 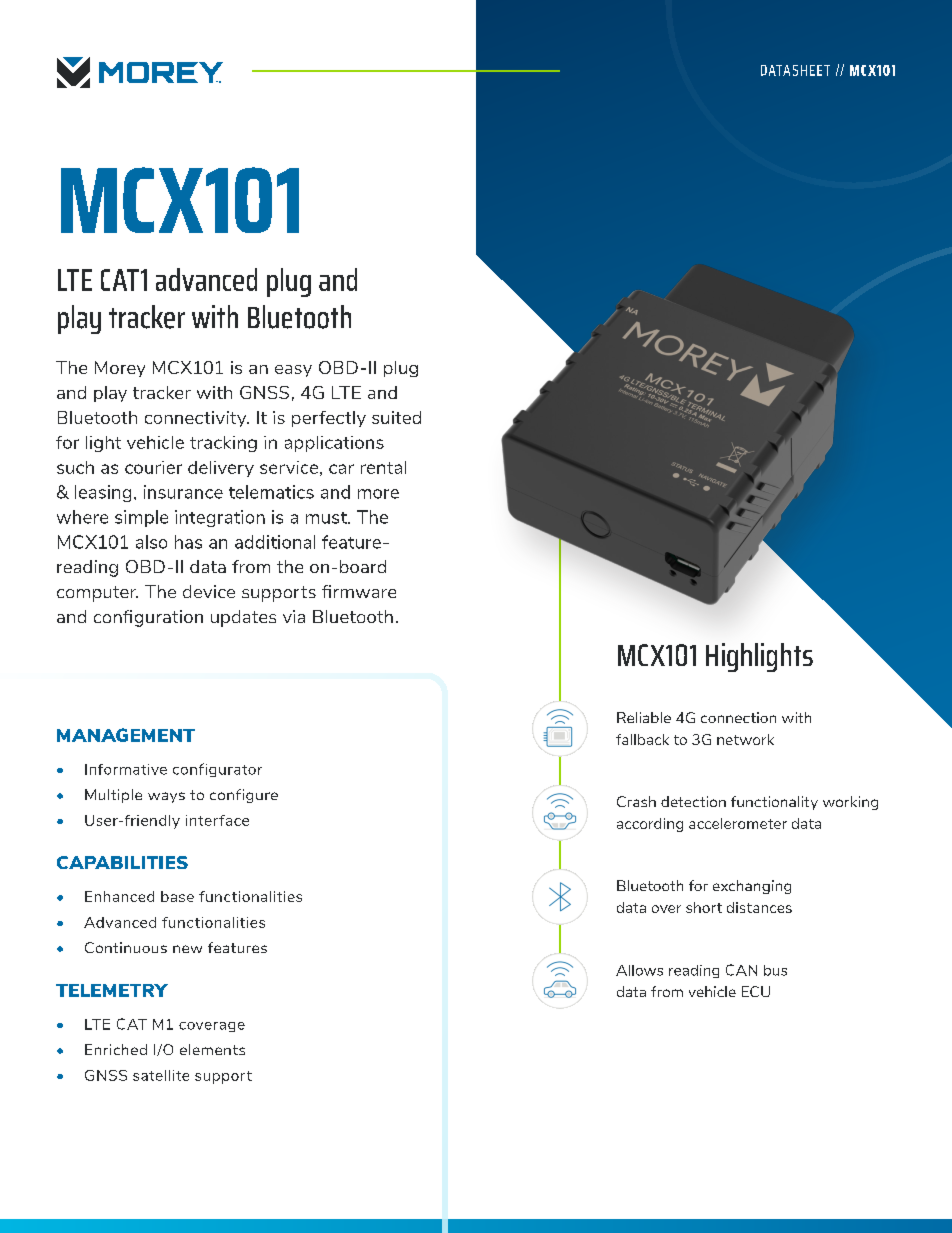 I want to click on elements, so click(x=212, y=1049).
